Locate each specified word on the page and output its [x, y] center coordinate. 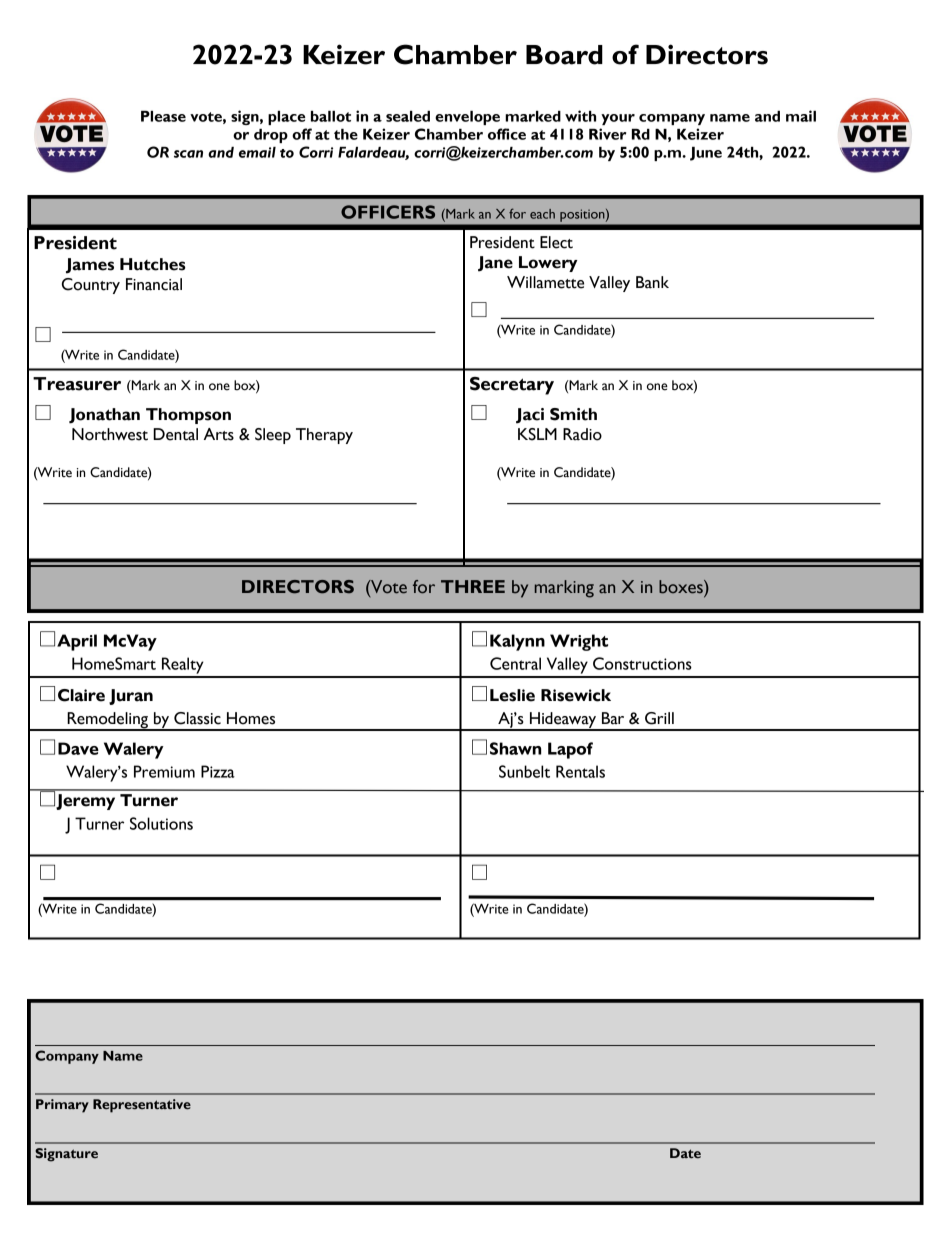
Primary [62, 1106]
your [618, 119]
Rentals [580, 771]
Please [163, 116]
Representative [142, 1106]
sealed [408, 116]
